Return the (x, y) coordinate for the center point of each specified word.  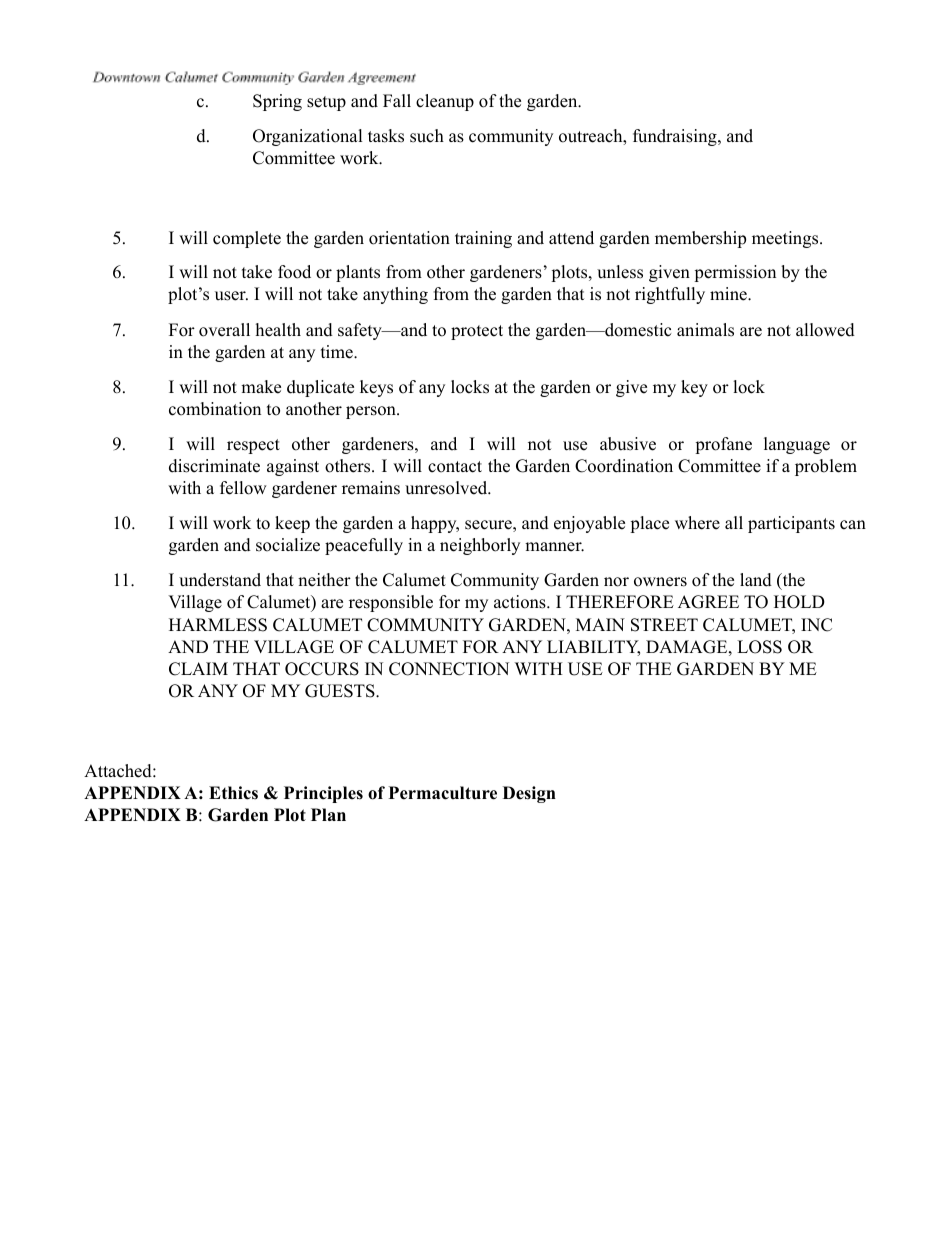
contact (455, 467)
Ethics (233, 793)
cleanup (445, 102)
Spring (277, 102)
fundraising (676, 137)
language (797, 445)
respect (253, 446)
